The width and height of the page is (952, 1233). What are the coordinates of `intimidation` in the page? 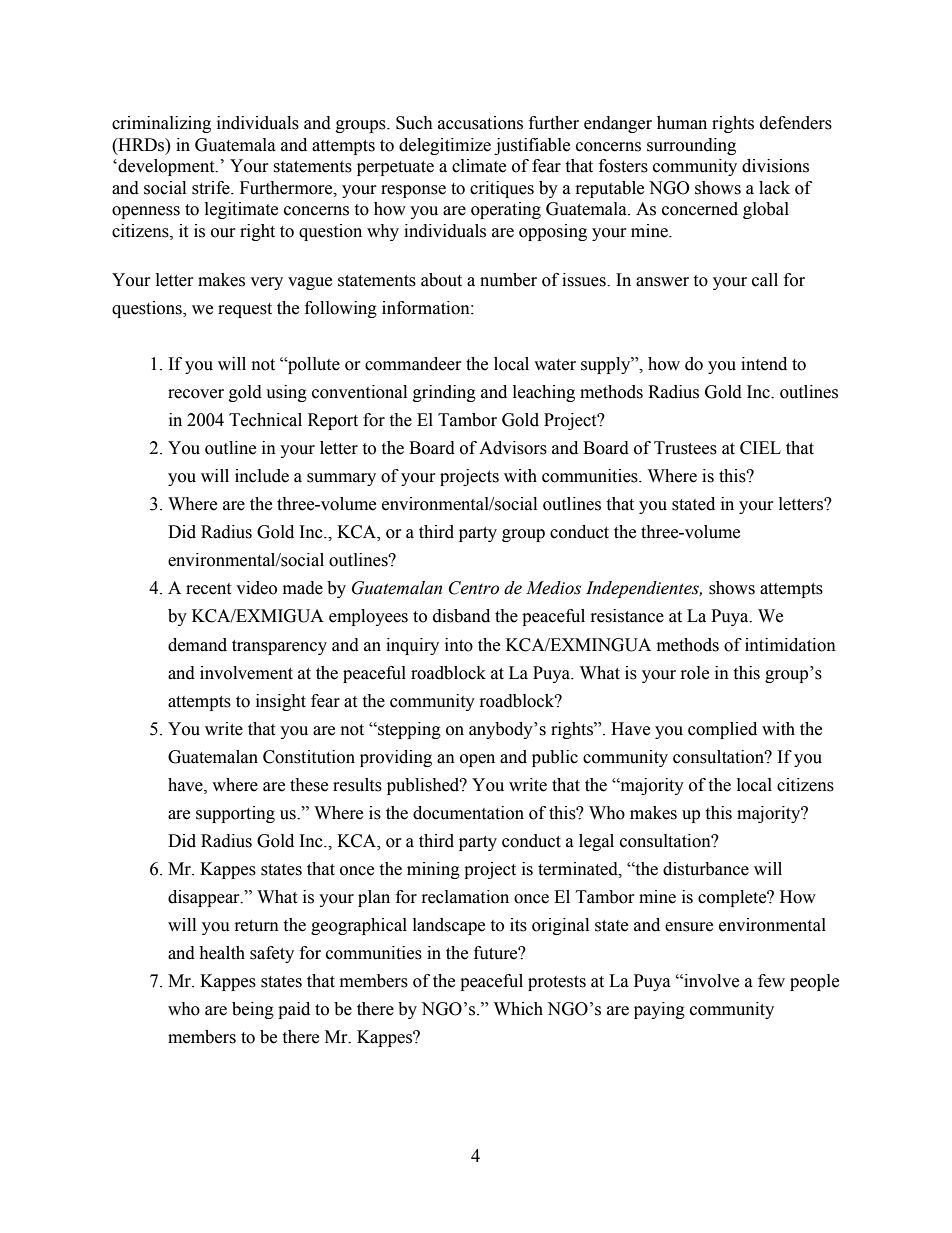 It's located at (790, 645).
